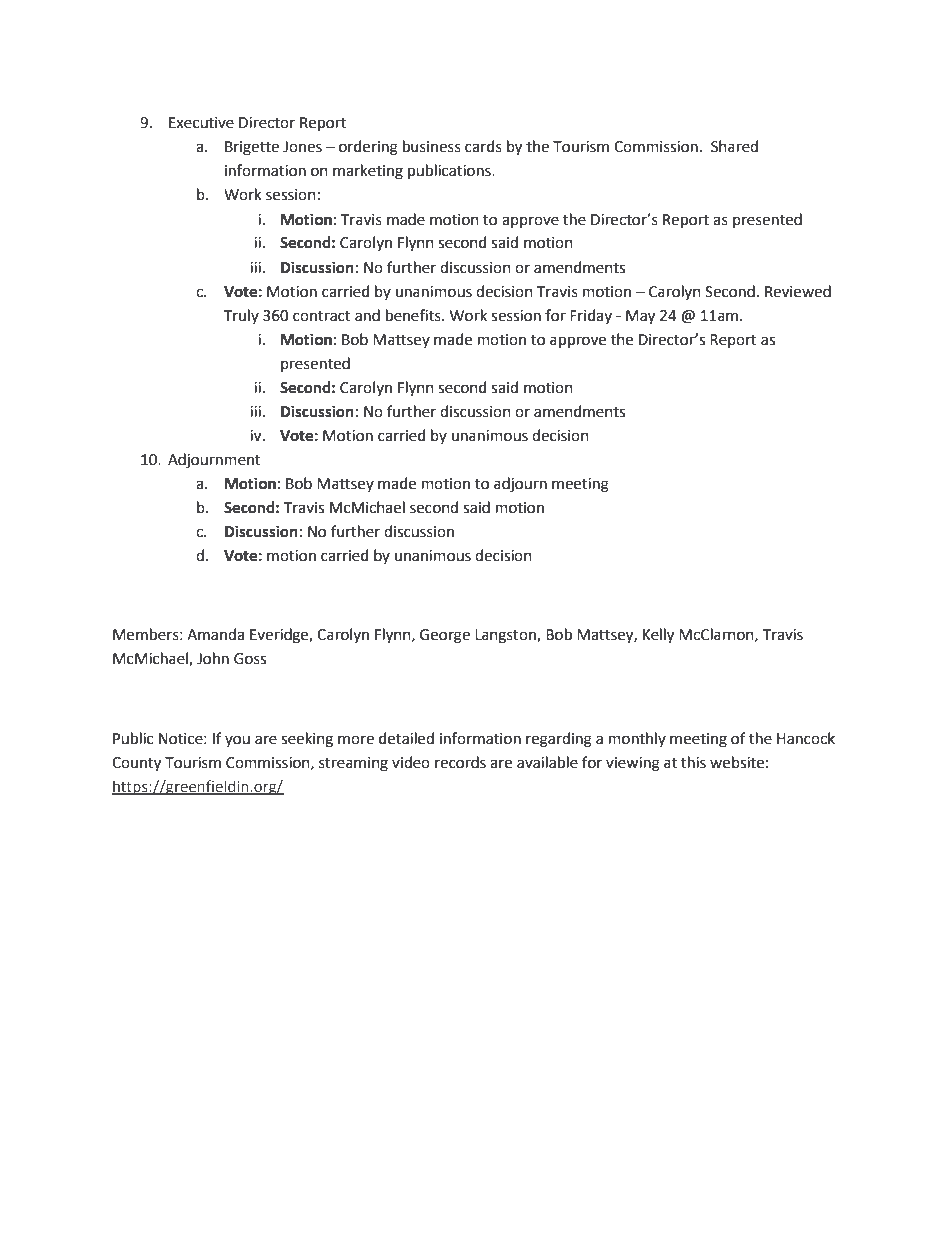  What do you see at coordinates (734, 146) in the page?
I see `Shared` at bounding box center [734, 146].
